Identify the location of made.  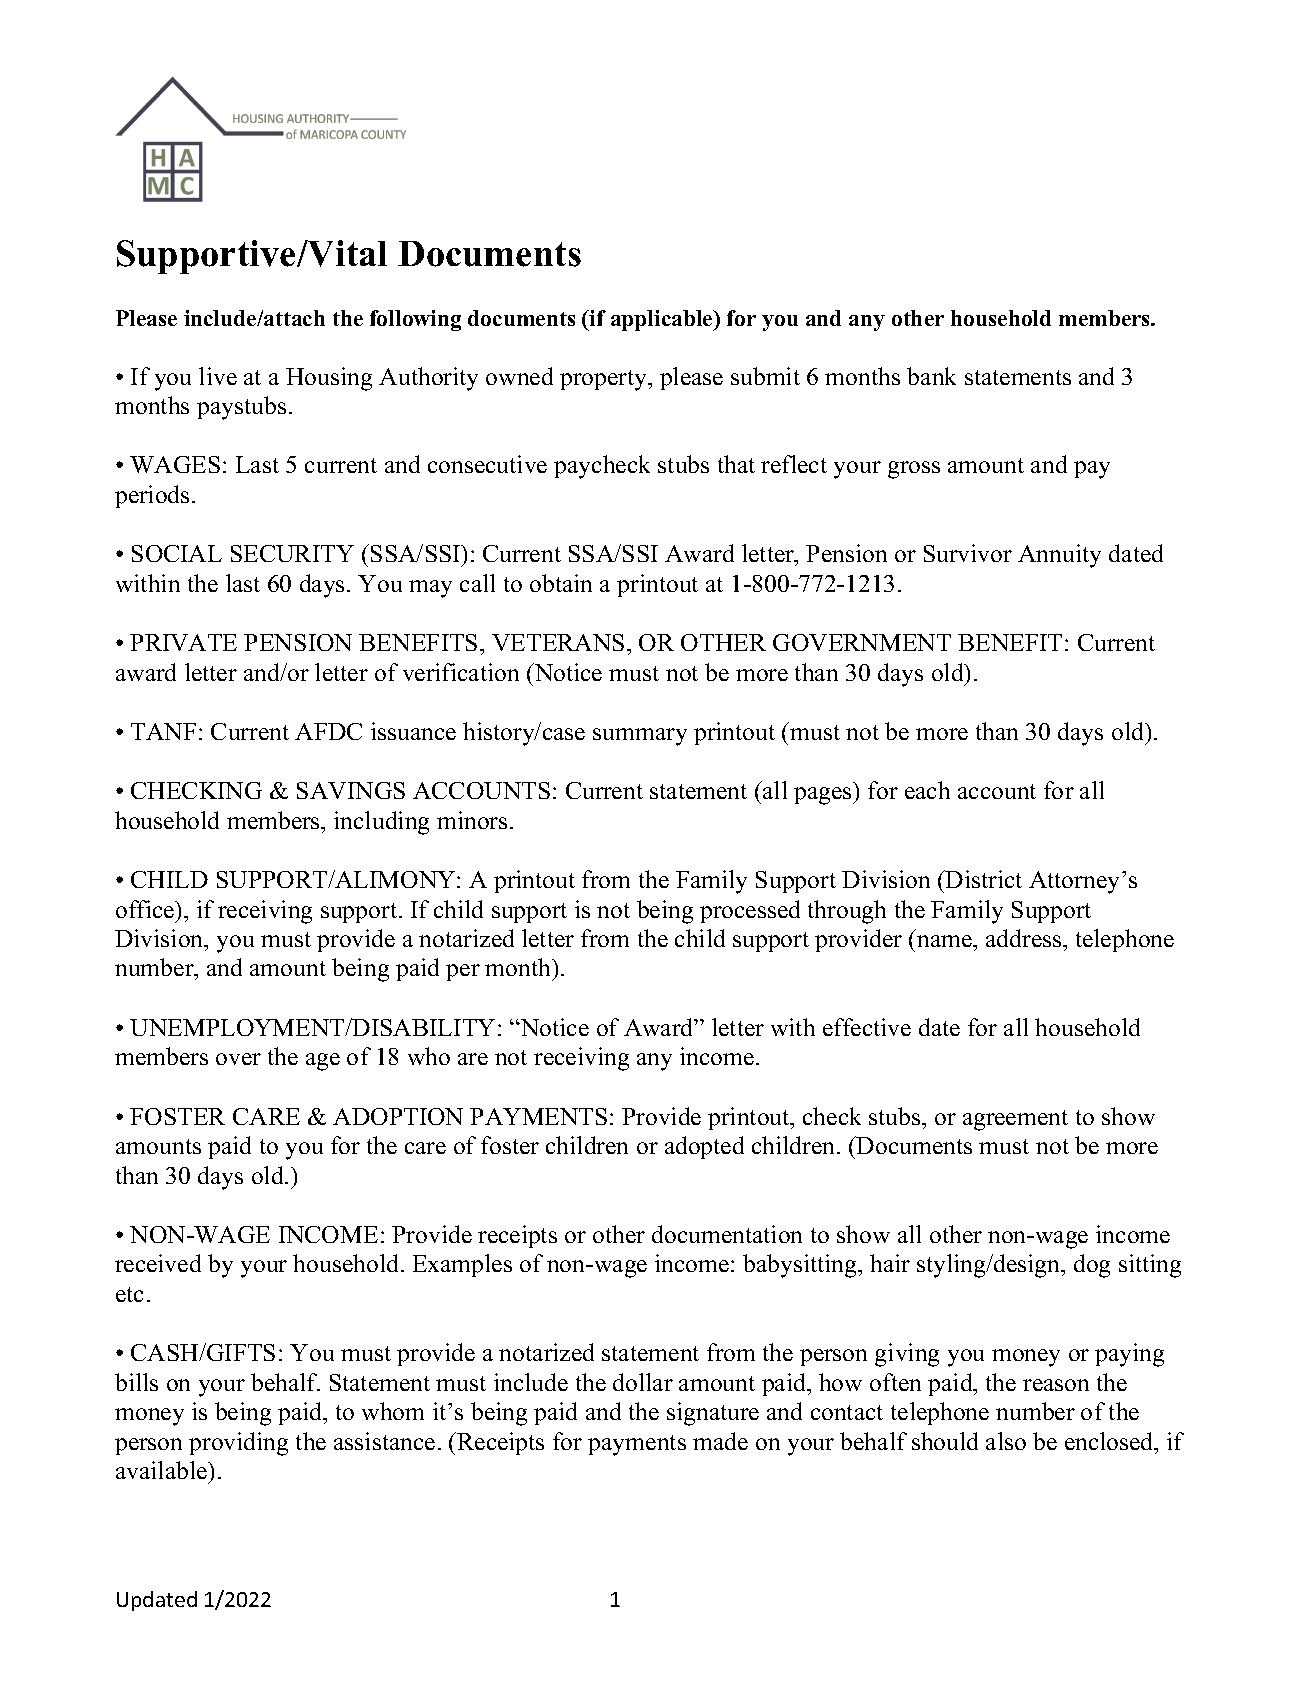
(720, 1441).
